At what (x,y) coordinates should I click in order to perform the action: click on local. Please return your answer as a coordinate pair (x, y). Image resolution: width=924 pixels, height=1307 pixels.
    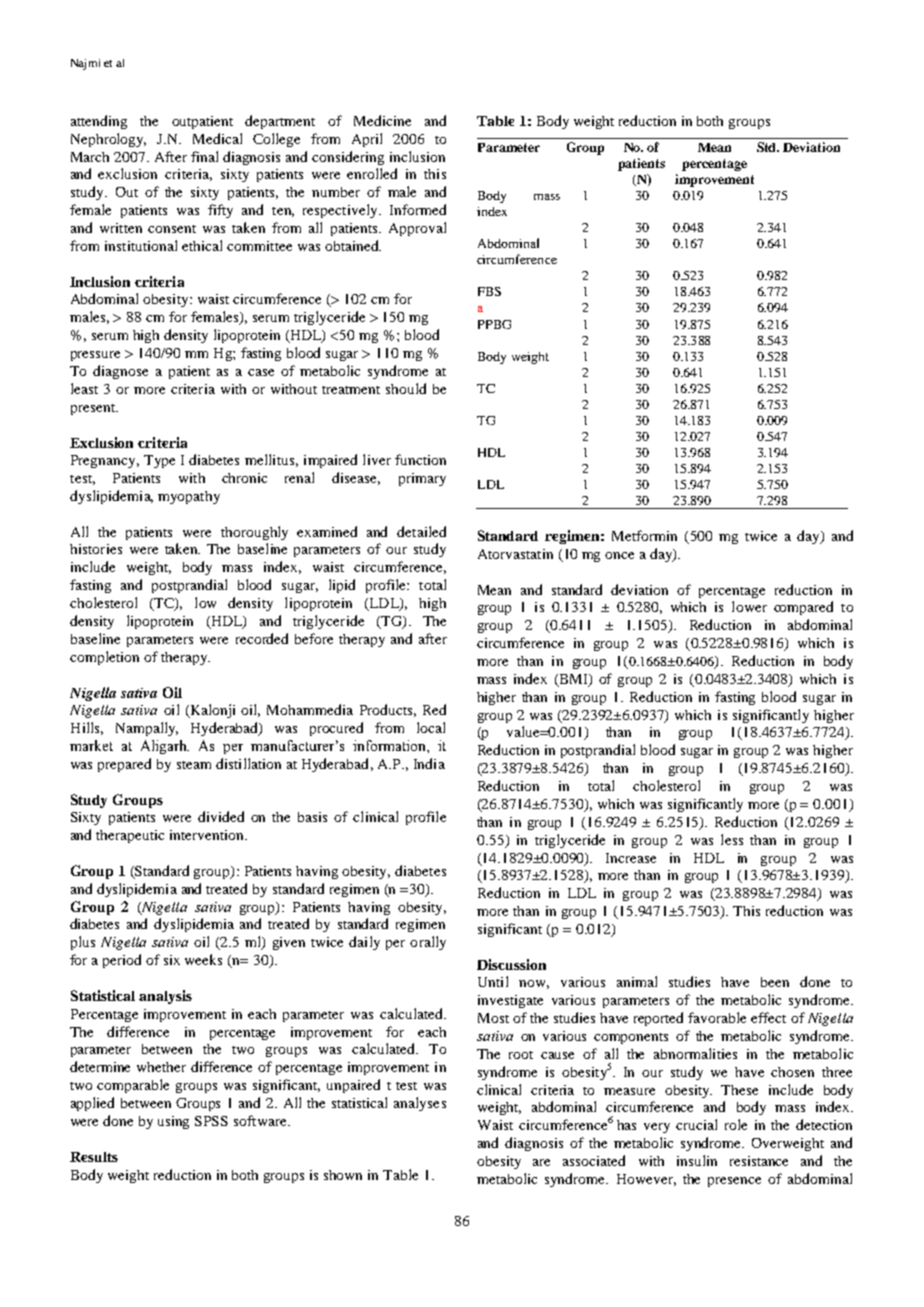
    Looking at the image, I should click on (431, 727).
